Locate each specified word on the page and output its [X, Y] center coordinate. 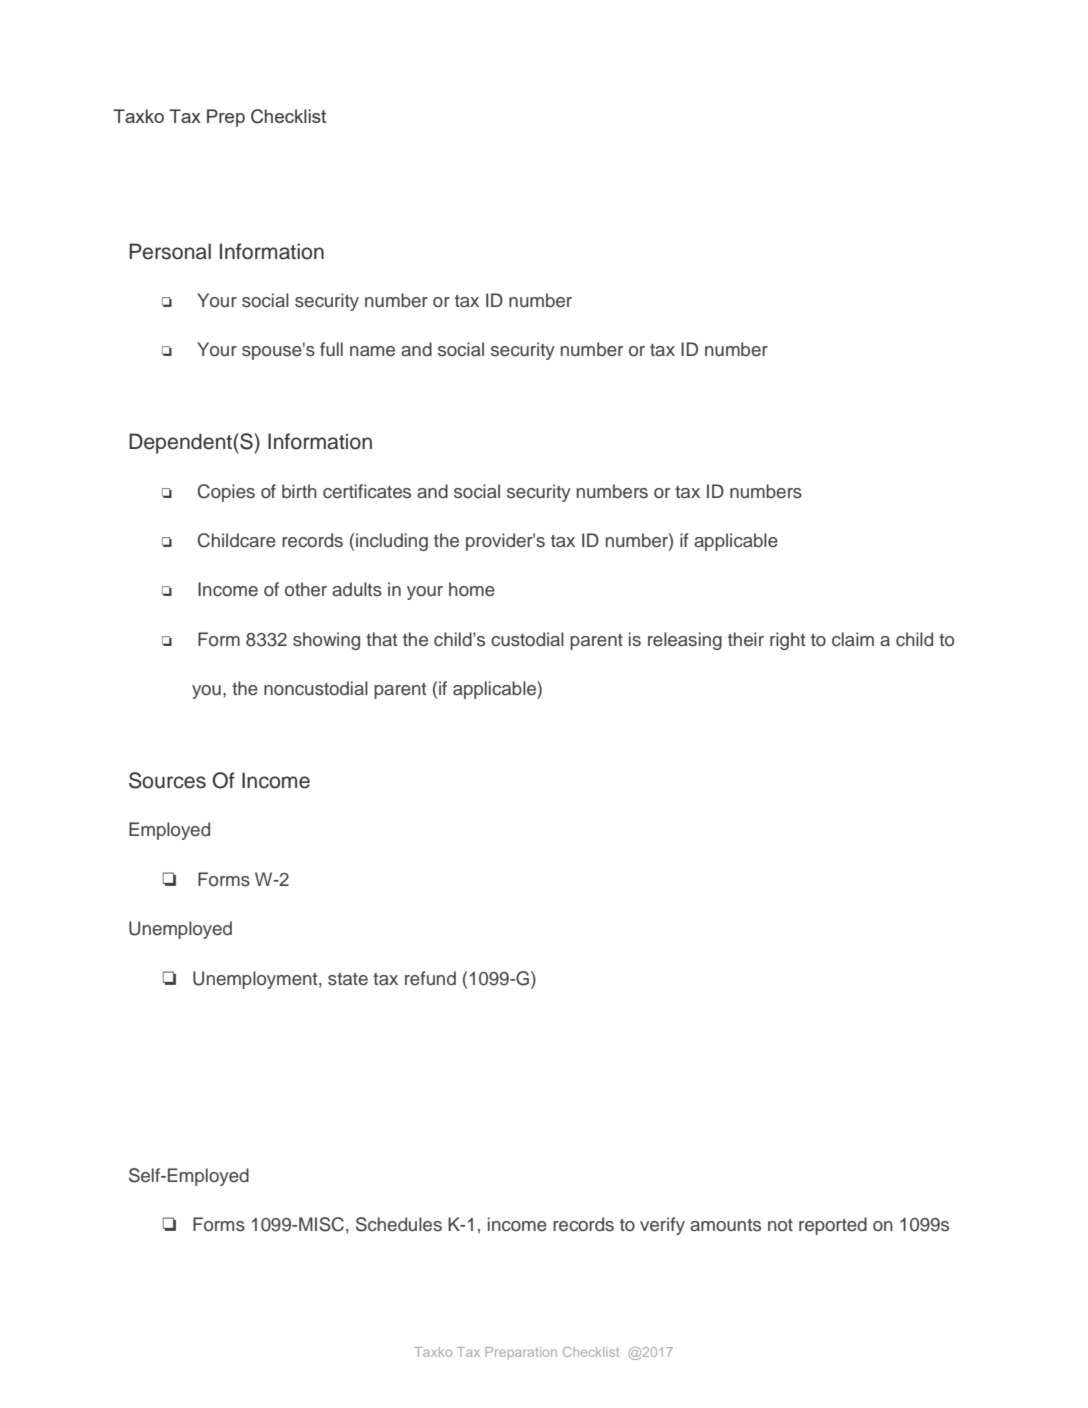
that [381, 639]
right [787, 641]
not [780, 1225]
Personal [170, 251]
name [372, 351]
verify [662, 1226]
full [331, 349]
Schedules [399, 1224]
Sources [167, 780]
